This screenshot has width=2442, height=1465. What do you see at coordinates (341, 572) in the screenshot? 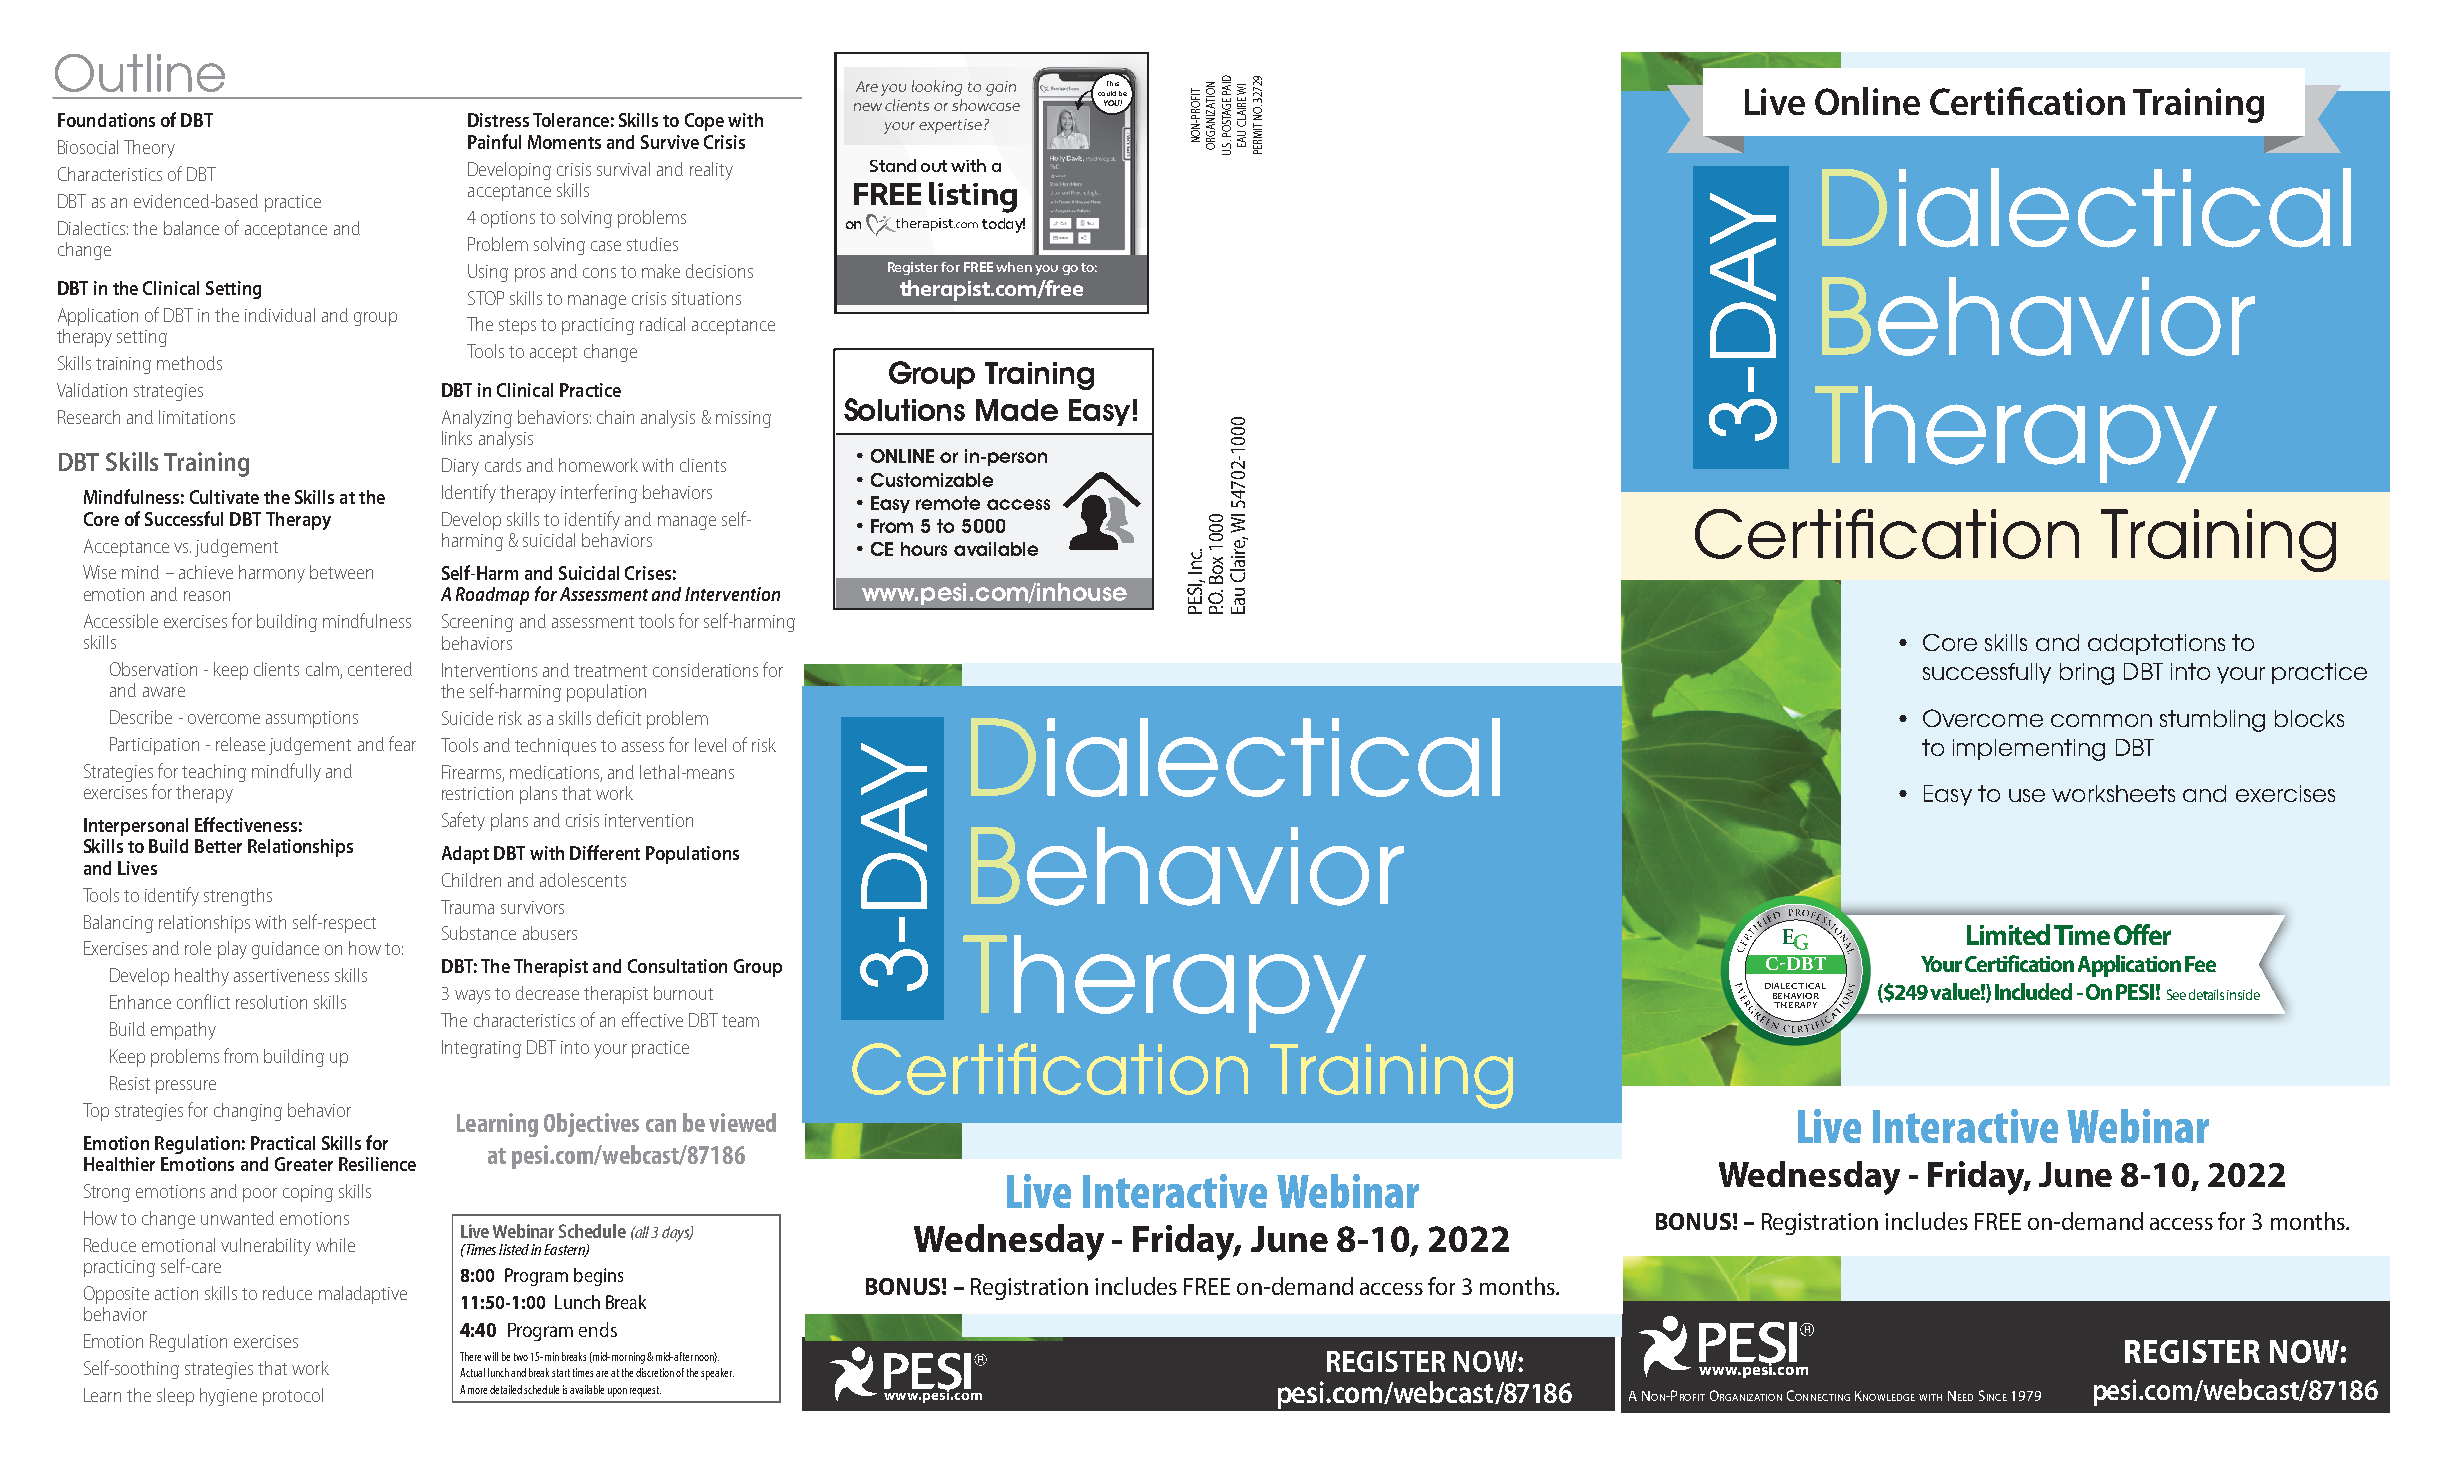
I see `between` at bounding box center [341, 572].
